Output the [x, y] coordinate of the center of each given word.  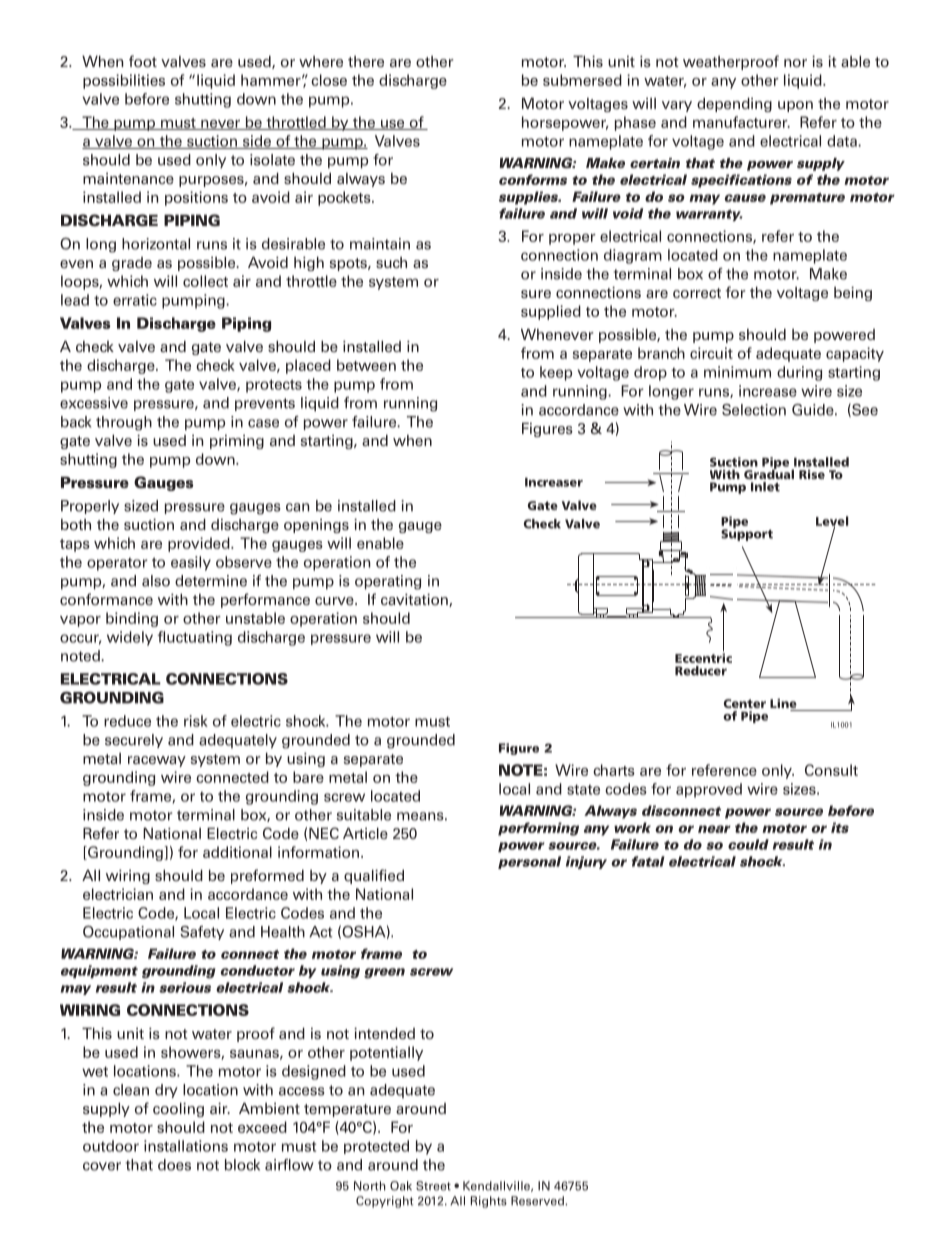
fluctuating [195, 638]
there [366, 61]
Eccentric [703, 657]
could [748, 844]
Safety [202, 933]
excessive [94, 403]
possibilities [124, 81]
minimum [737, 372]
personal [529, 862]
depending [734, 105]
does [174, 1165]
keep [556, 373]
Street [433, 1186]
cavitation [415, 600]
